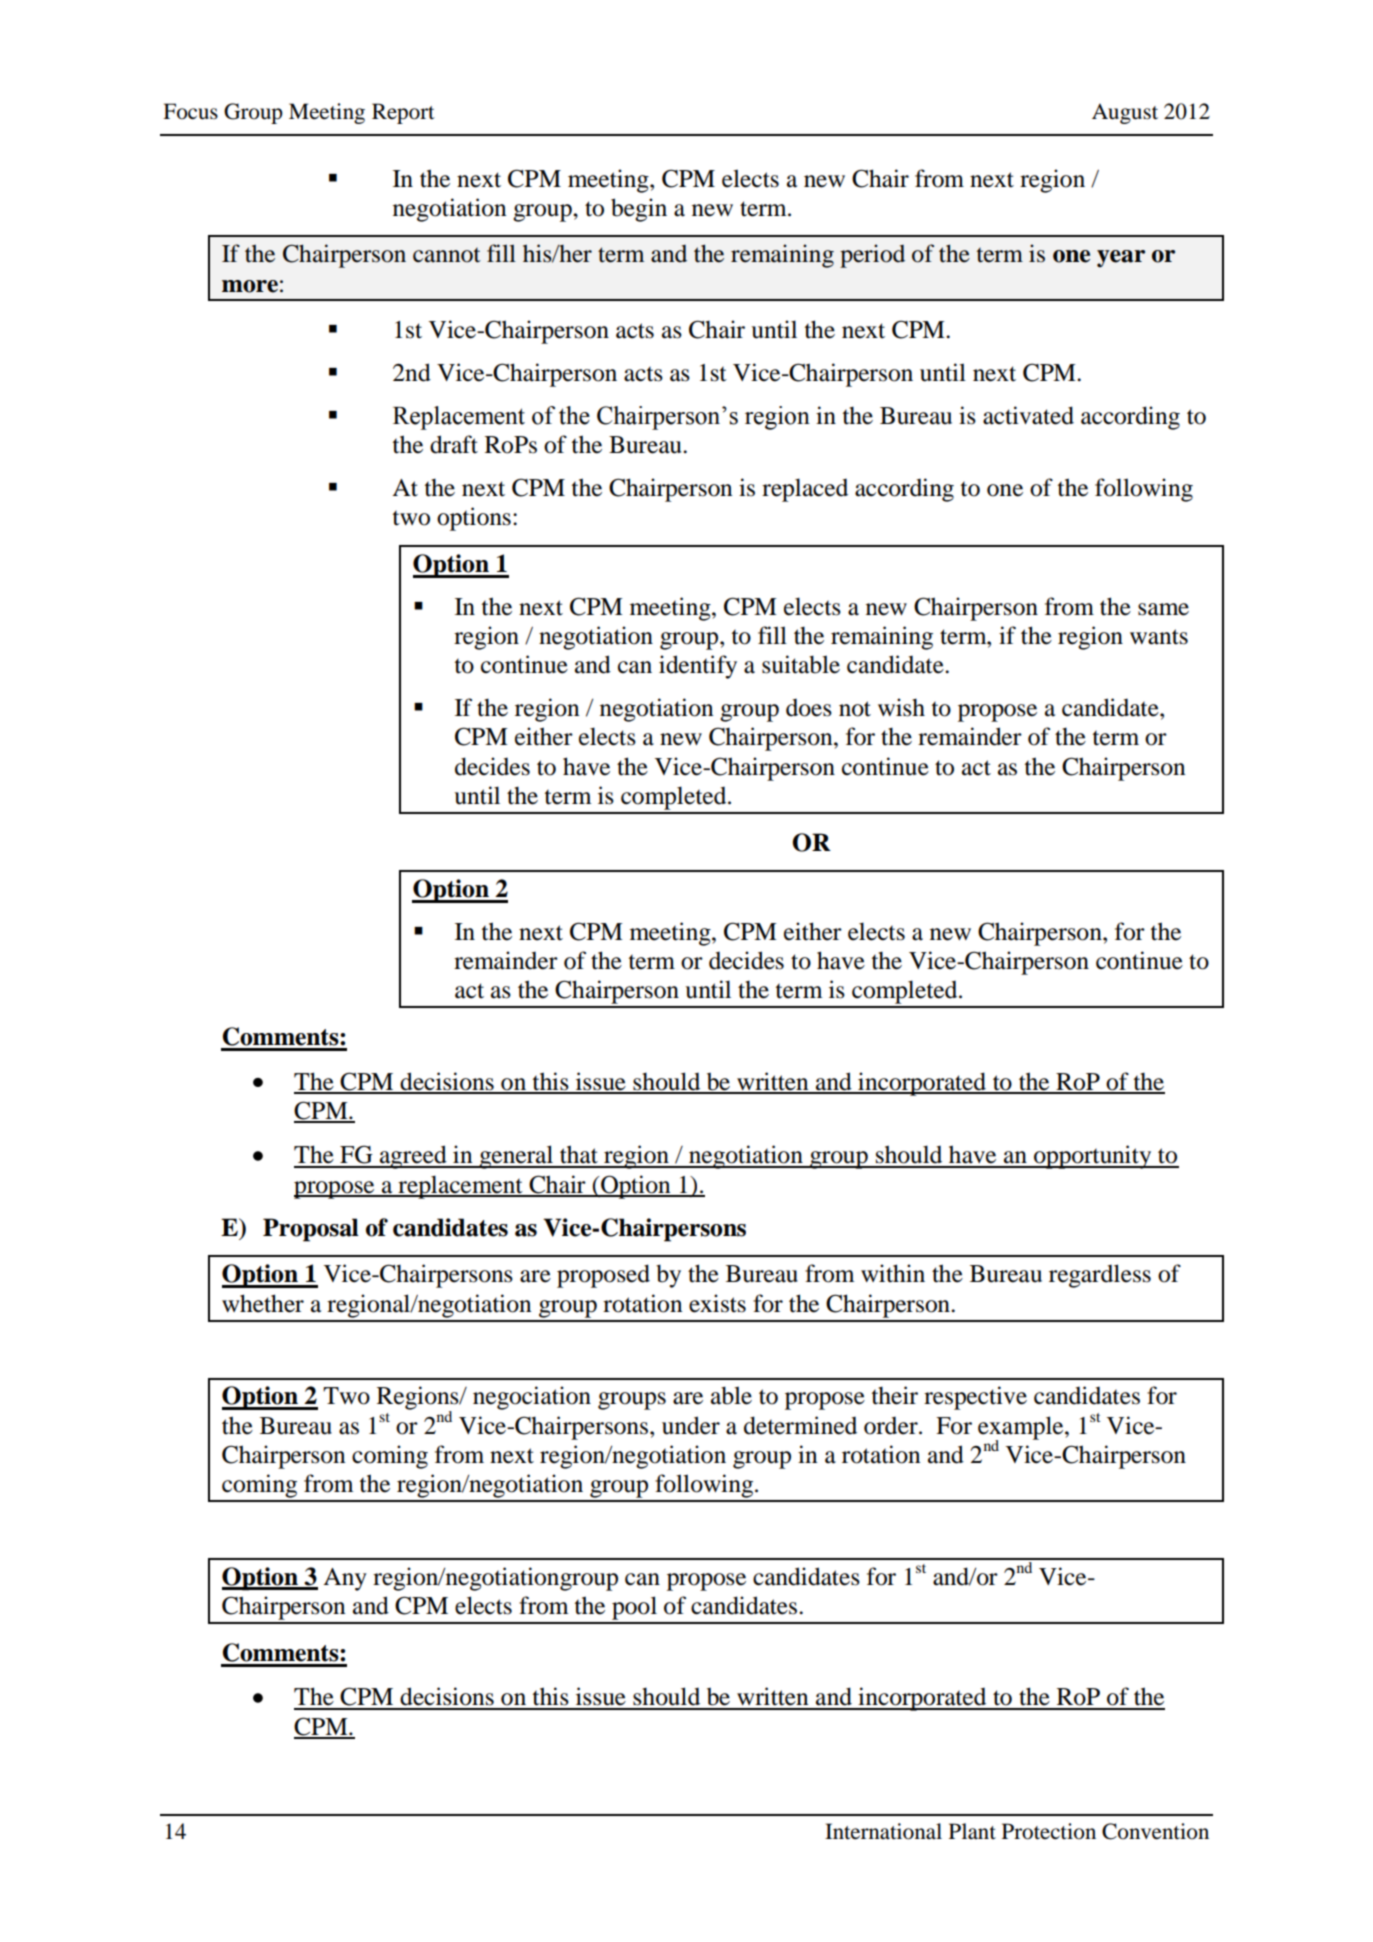 Image resolution: width=1373 pixels, height=1942 pixels. Describe the element at coordinates (345, 1579) in the page. I see `Any` at that location.
